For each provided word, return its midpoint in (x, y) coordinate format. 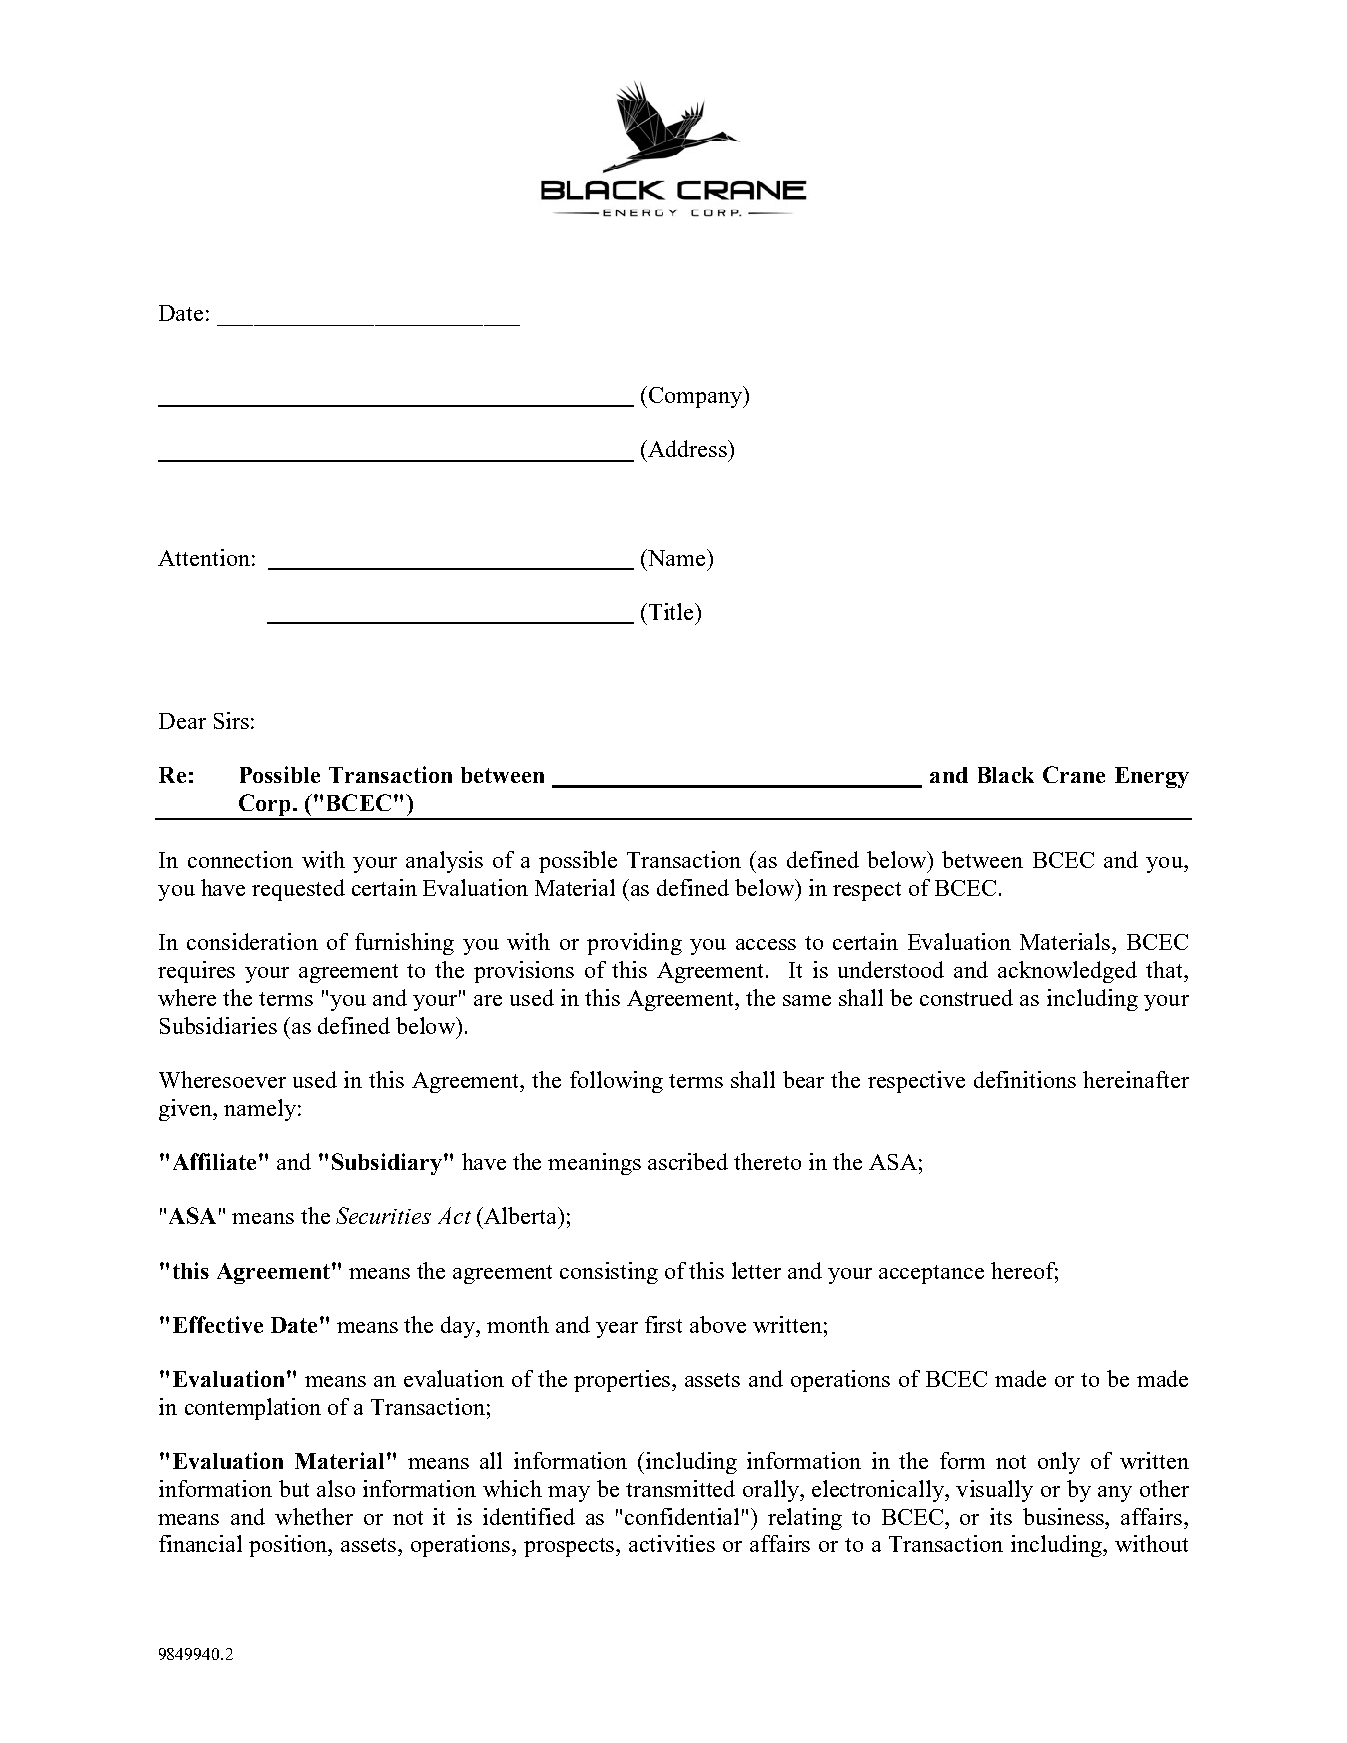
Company (697, 397)
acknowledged (1067, 972)
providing (634, 944)
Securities (383, 1215)
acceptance (931, 1274)
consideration (252, 941)
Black (1006, 775)
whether (314, 1516)
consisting (609, 1273)
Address (687, 448)
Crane (1074, 774)
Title (671, 611)
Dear (182, 721)
